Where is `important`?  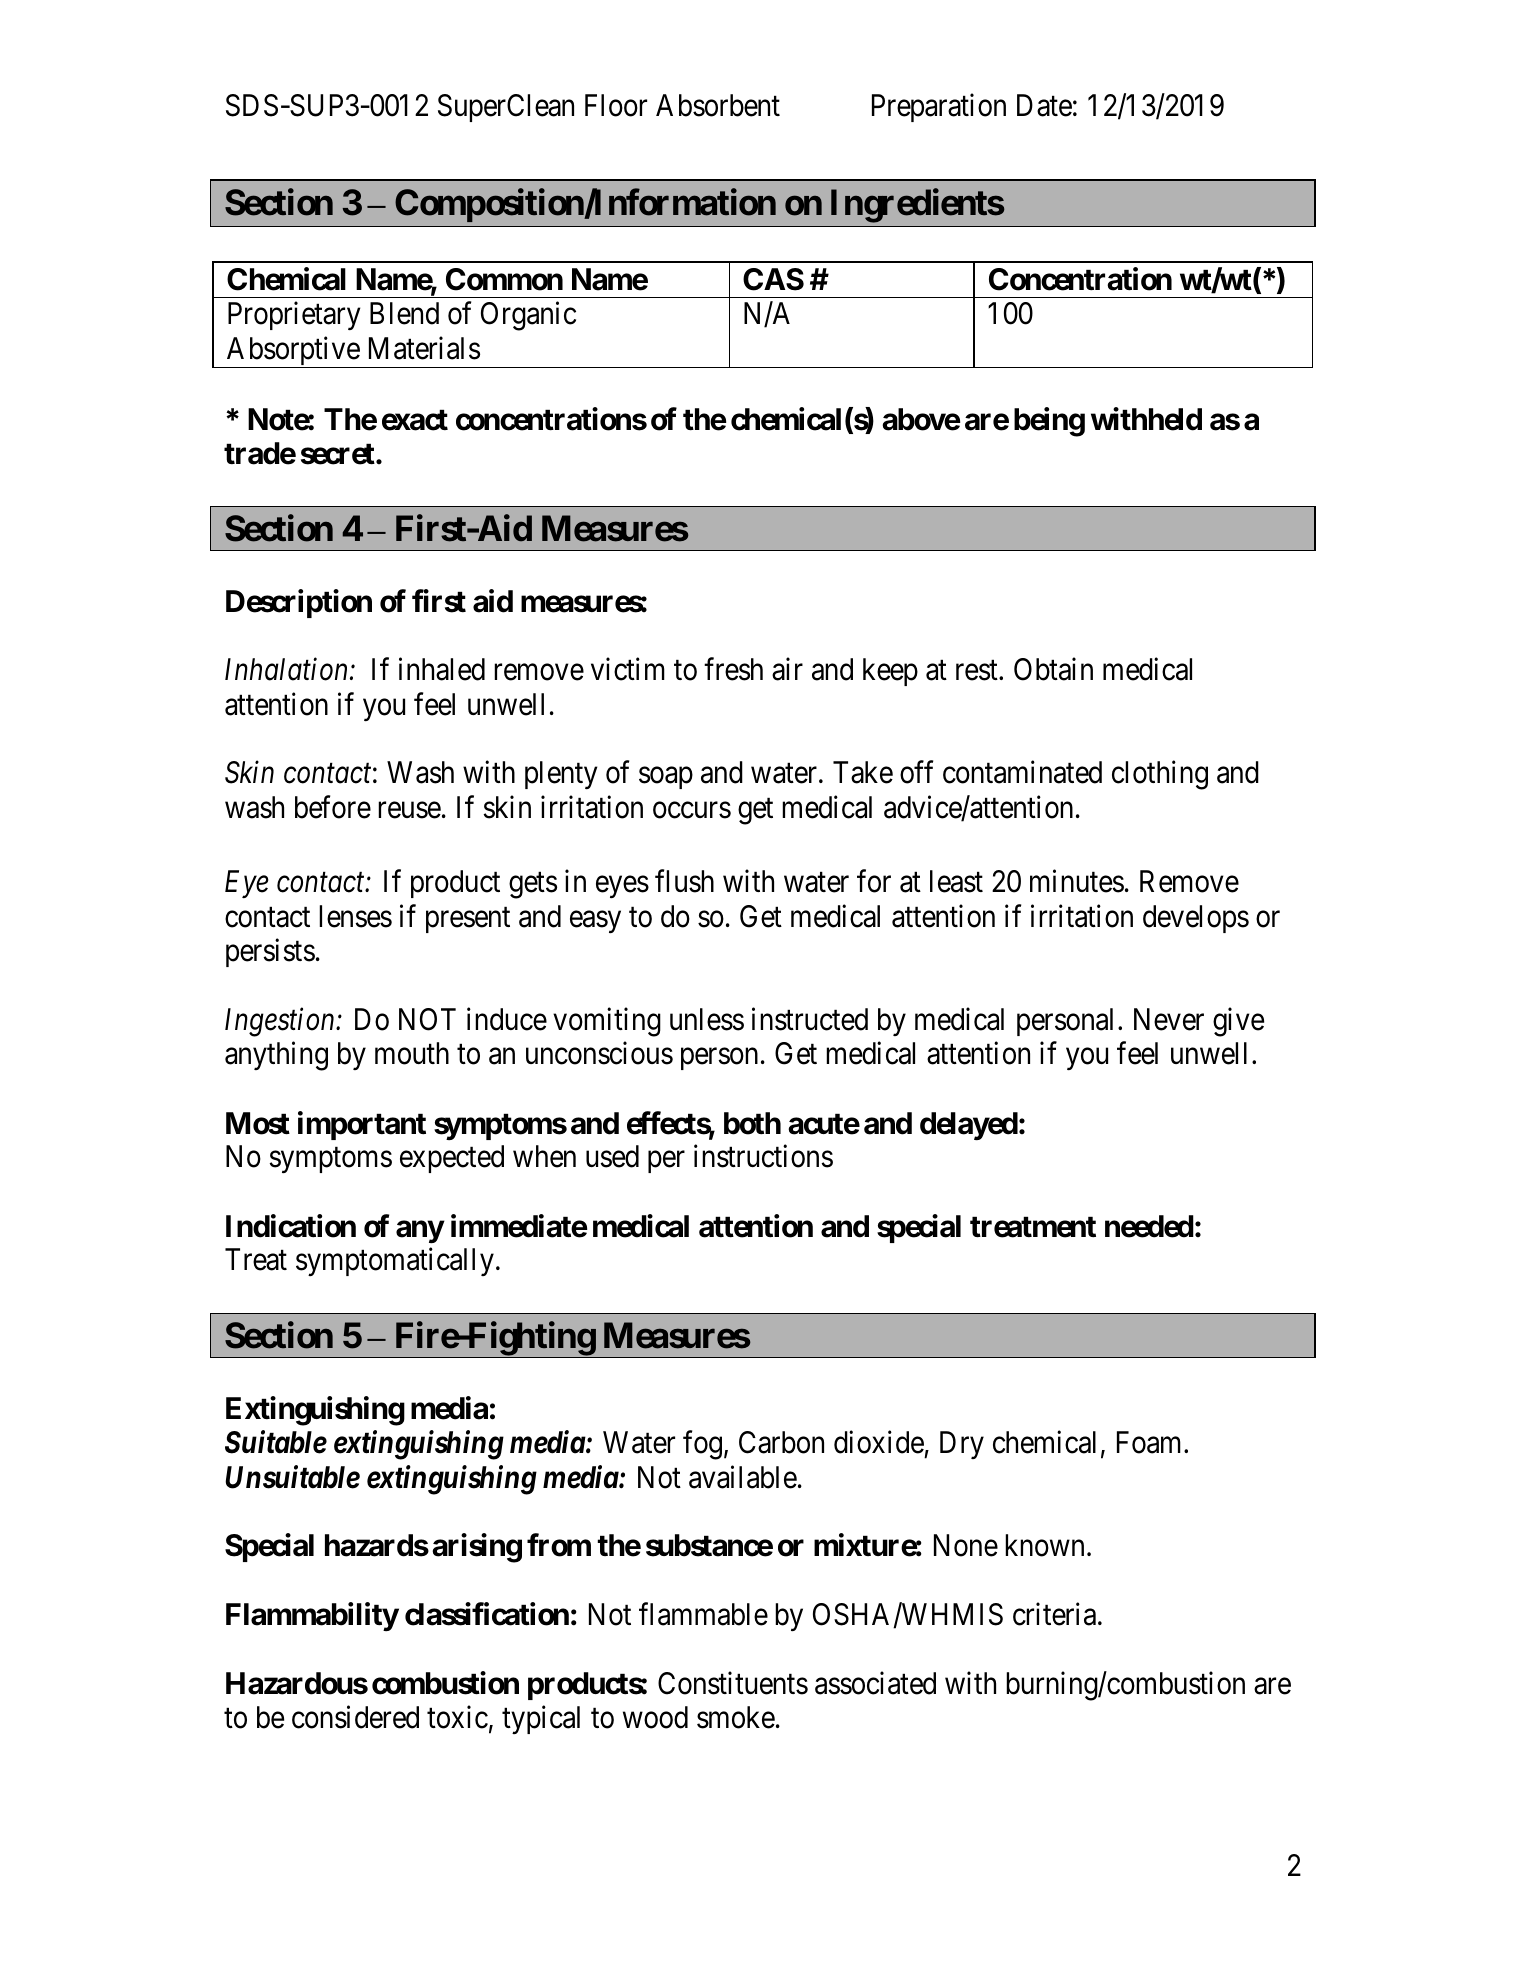
important is located at coordinates (362, 1125).
